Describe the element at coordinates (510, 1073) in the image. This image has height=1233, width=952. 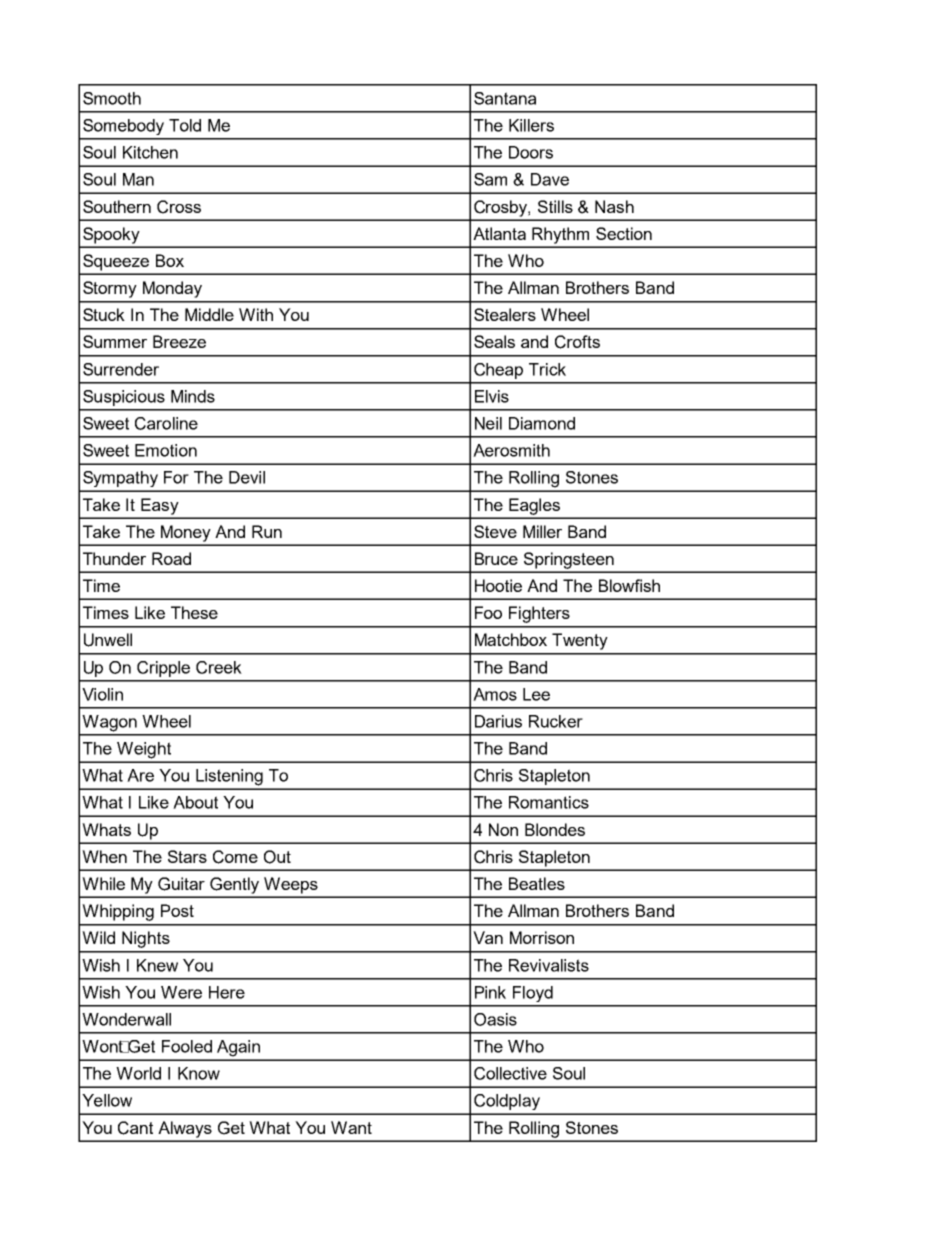
I see `Collective` at that location.
